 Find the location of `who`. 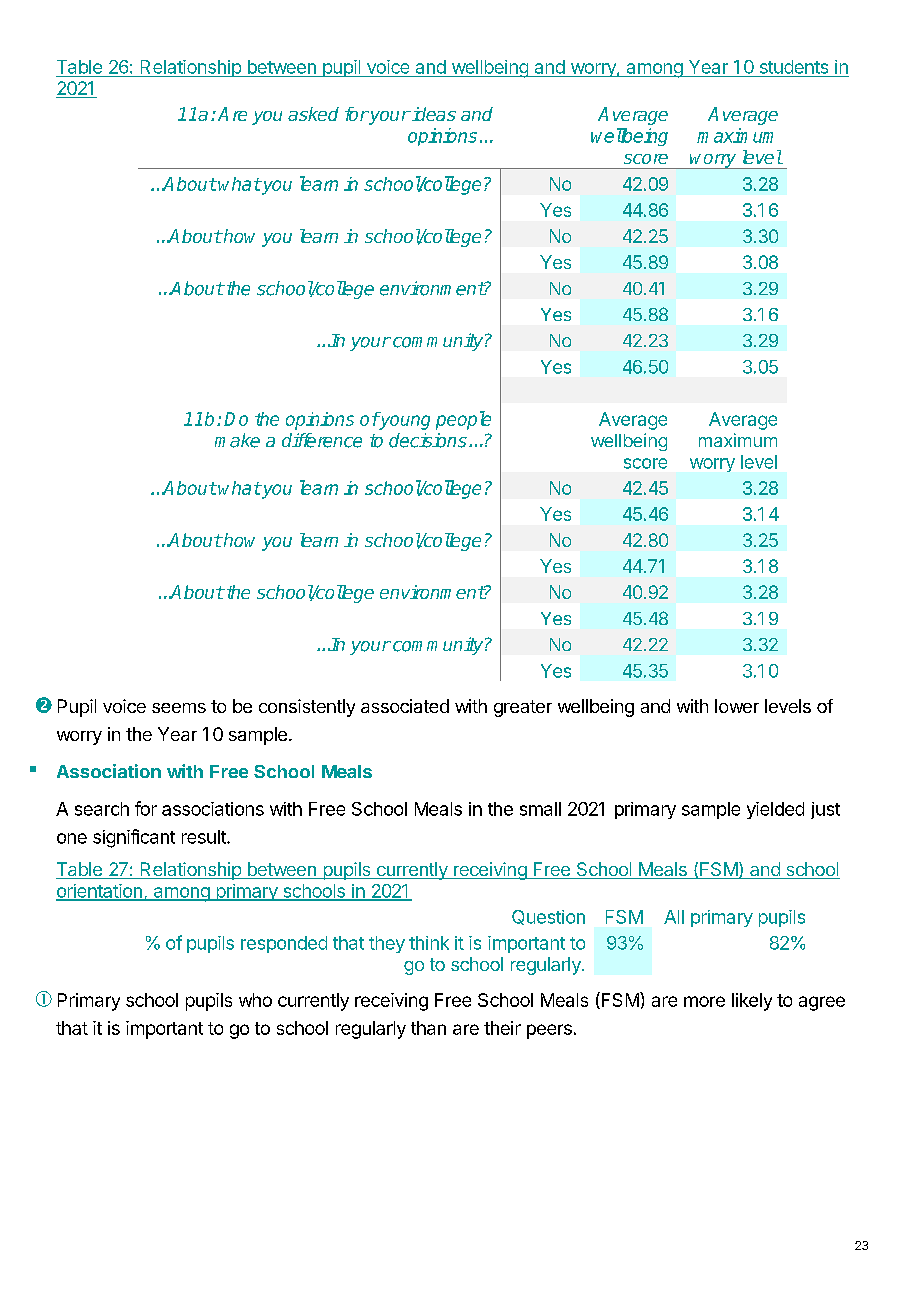

who is located at coordinates (255, 1000).
